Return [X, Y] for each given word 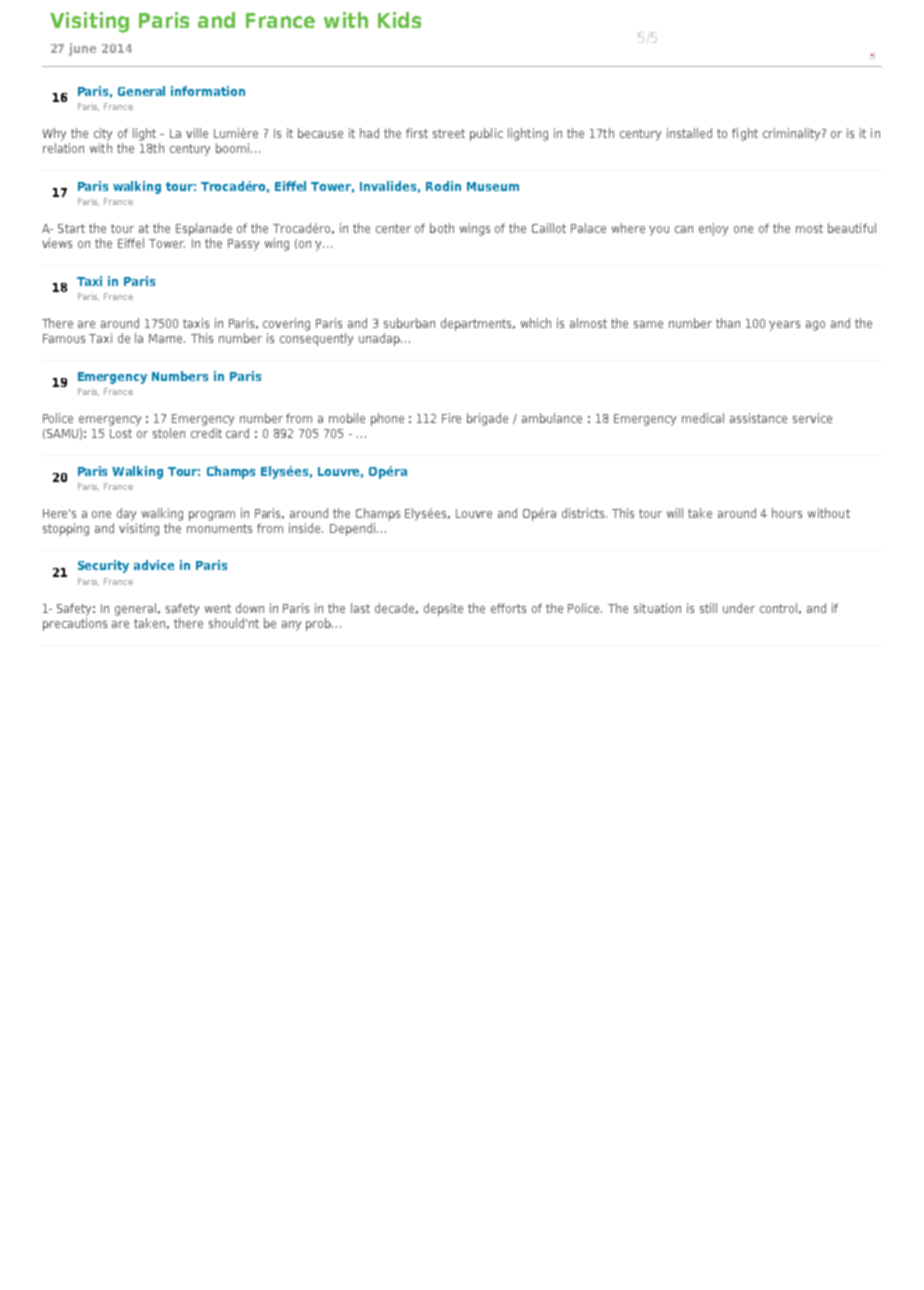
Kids [399, 20]
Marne [167, 338]
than [728, 323]
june [82, 49]
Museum [493, 186]
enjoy [713, 229]
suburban [409, 323]
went [218, 608]
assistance [758, 418]
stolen [169, 433]
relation [63, 148]
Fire [451, 418]
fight [745, 134]
